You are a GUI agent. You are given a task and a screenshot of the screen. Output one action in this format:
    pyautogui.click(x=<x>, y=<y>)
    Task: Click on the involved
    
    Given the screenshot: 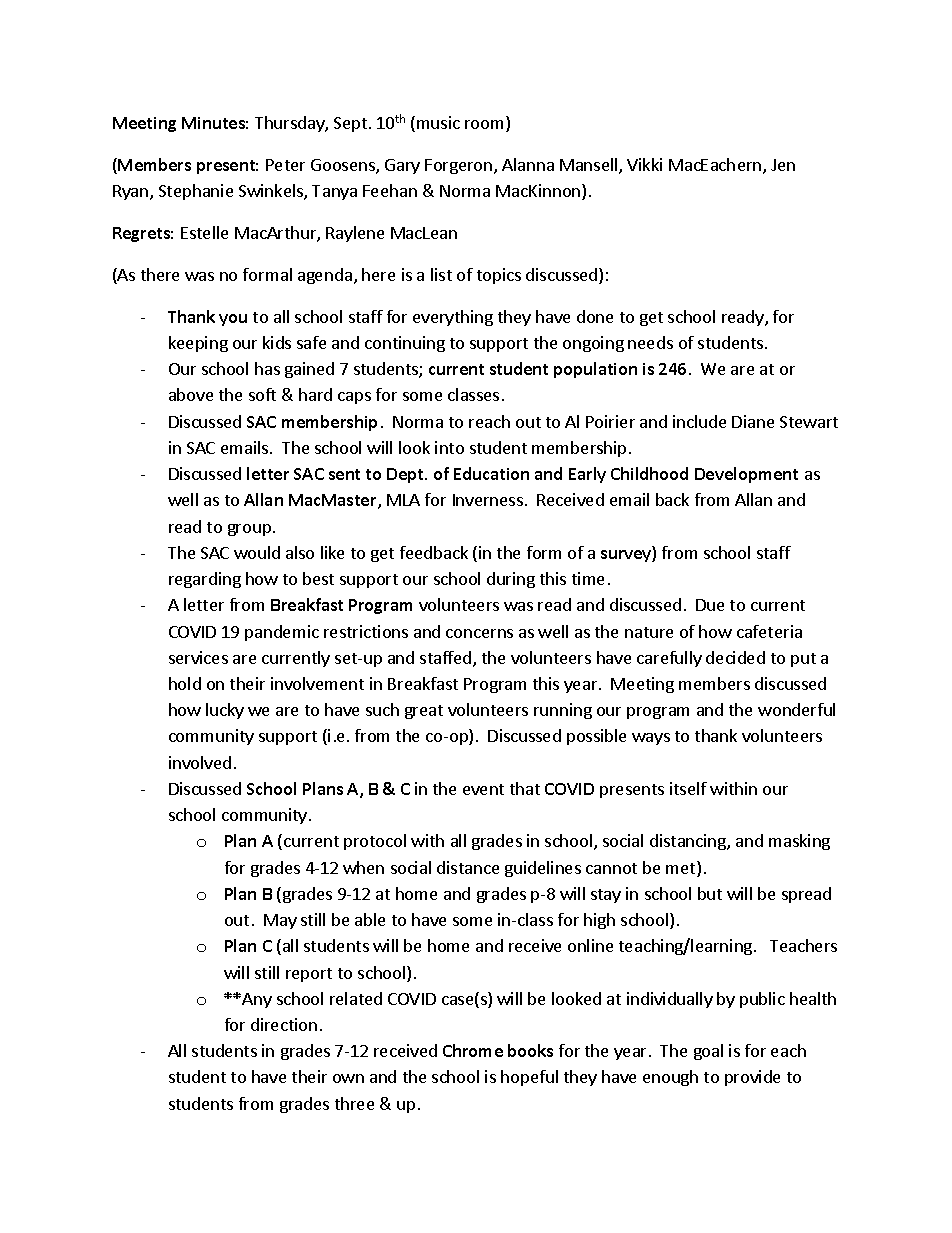 What is the action you would take?
    pyautogui.click(x=200, y=762)
